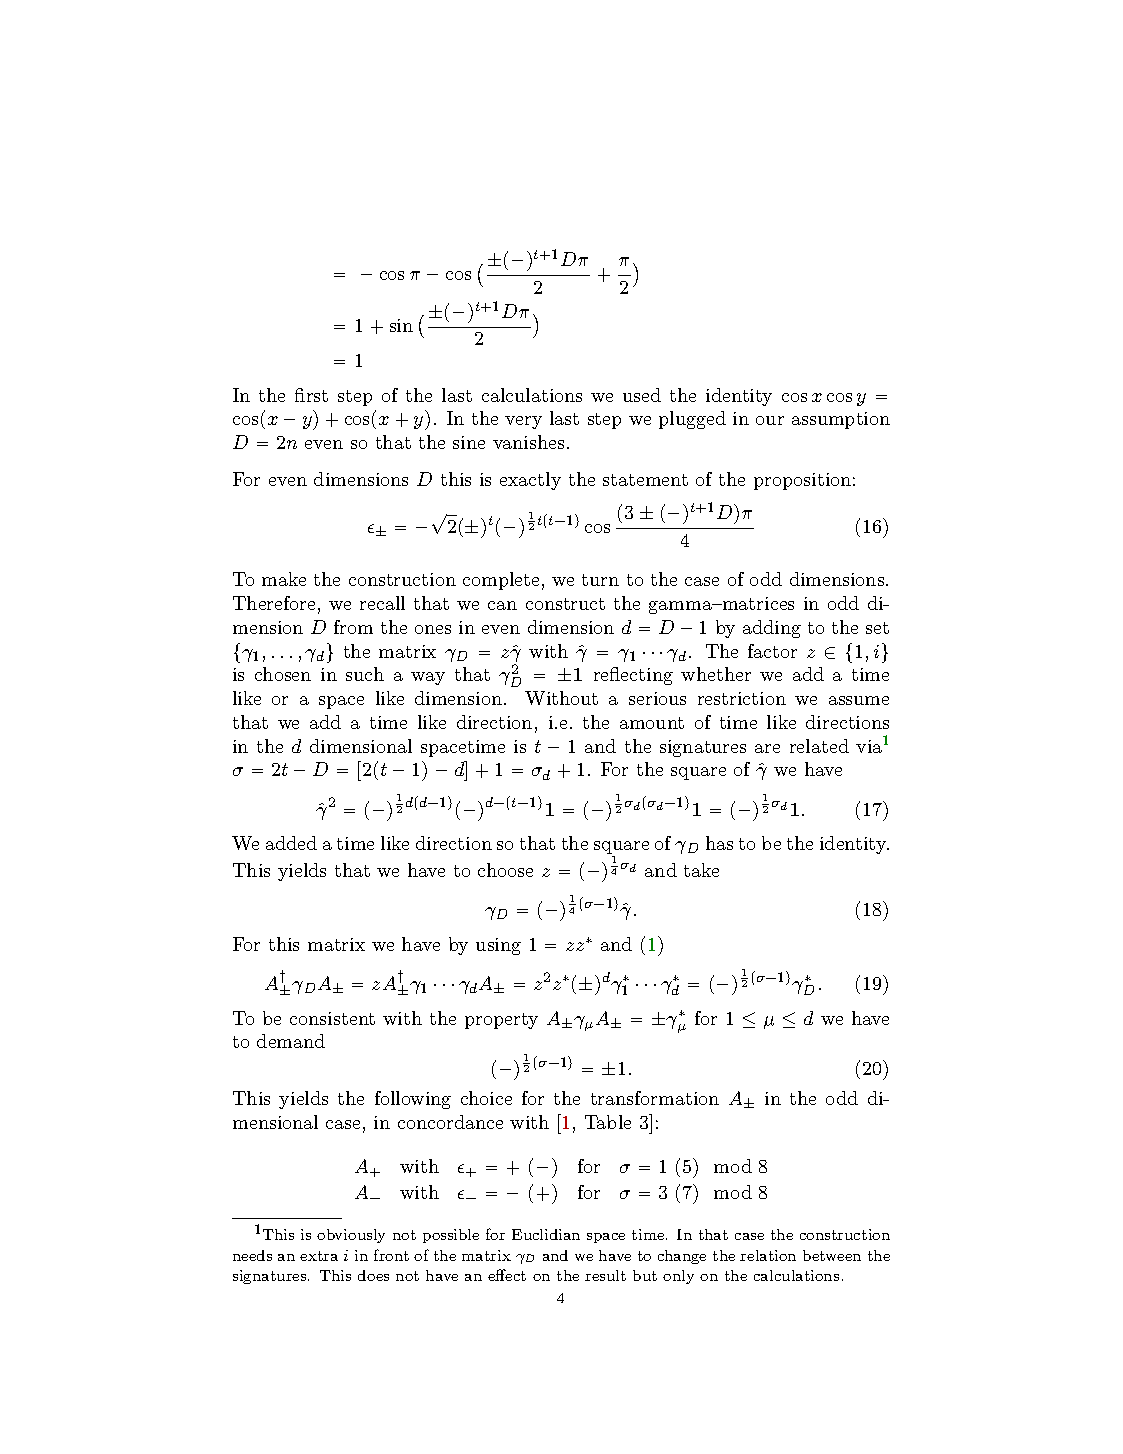 The image size is (1123, 1454). What do you see at coordinates (501, 1021) in the page?
I see `property` at bounding box center [501, 1021].
